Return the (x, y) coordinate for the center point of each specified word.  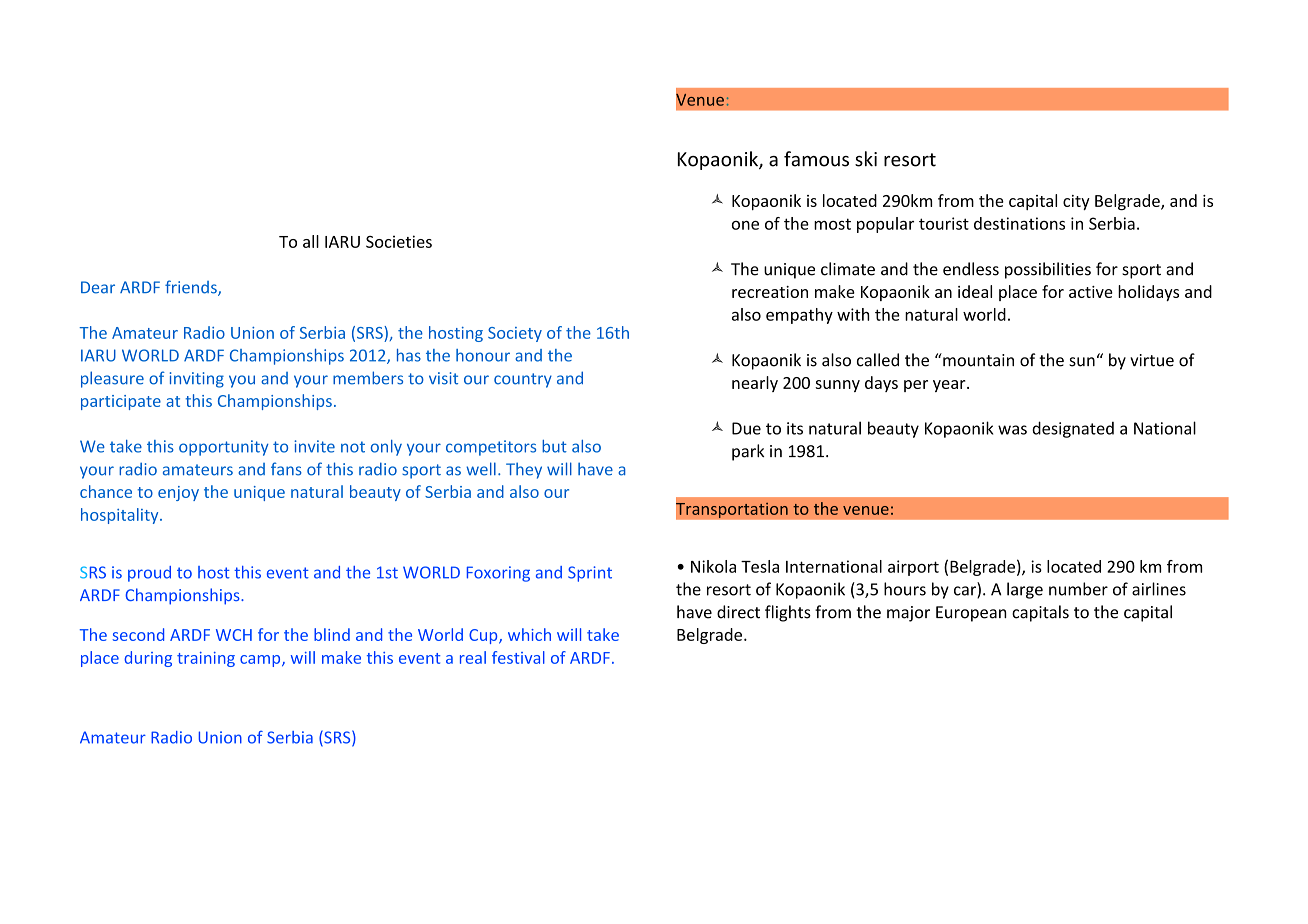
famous (816, 159)
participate (121, 402)
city (1076, 202)
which (529, 634)
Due (746, 428)
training (206, 659)
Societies (399, 241)
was (1012, 430)
